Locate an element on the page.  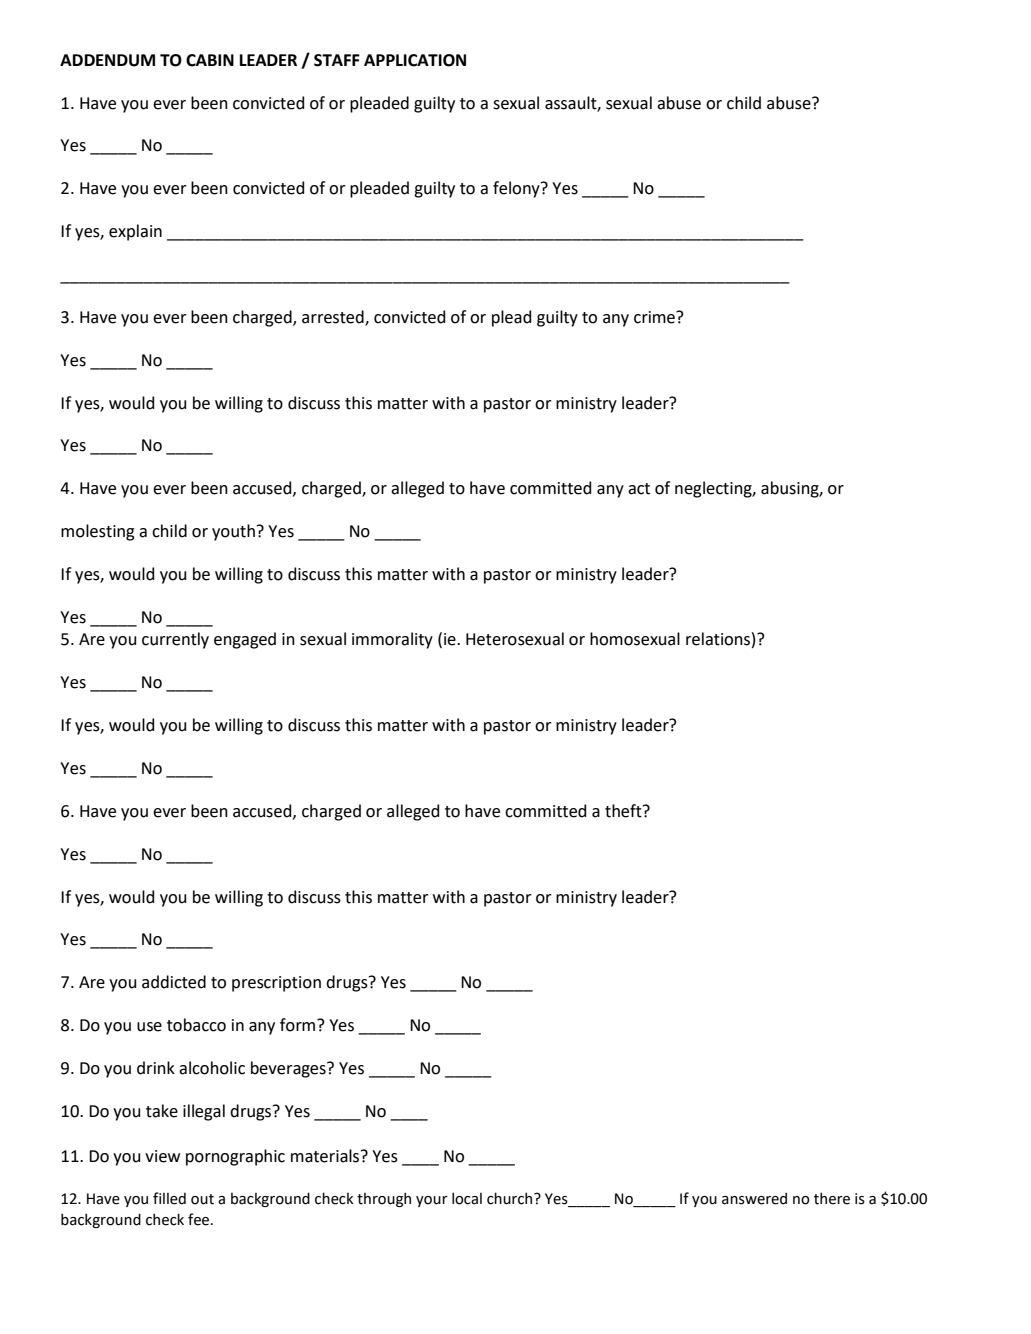
immorality is located at coordinates (392, 640).
